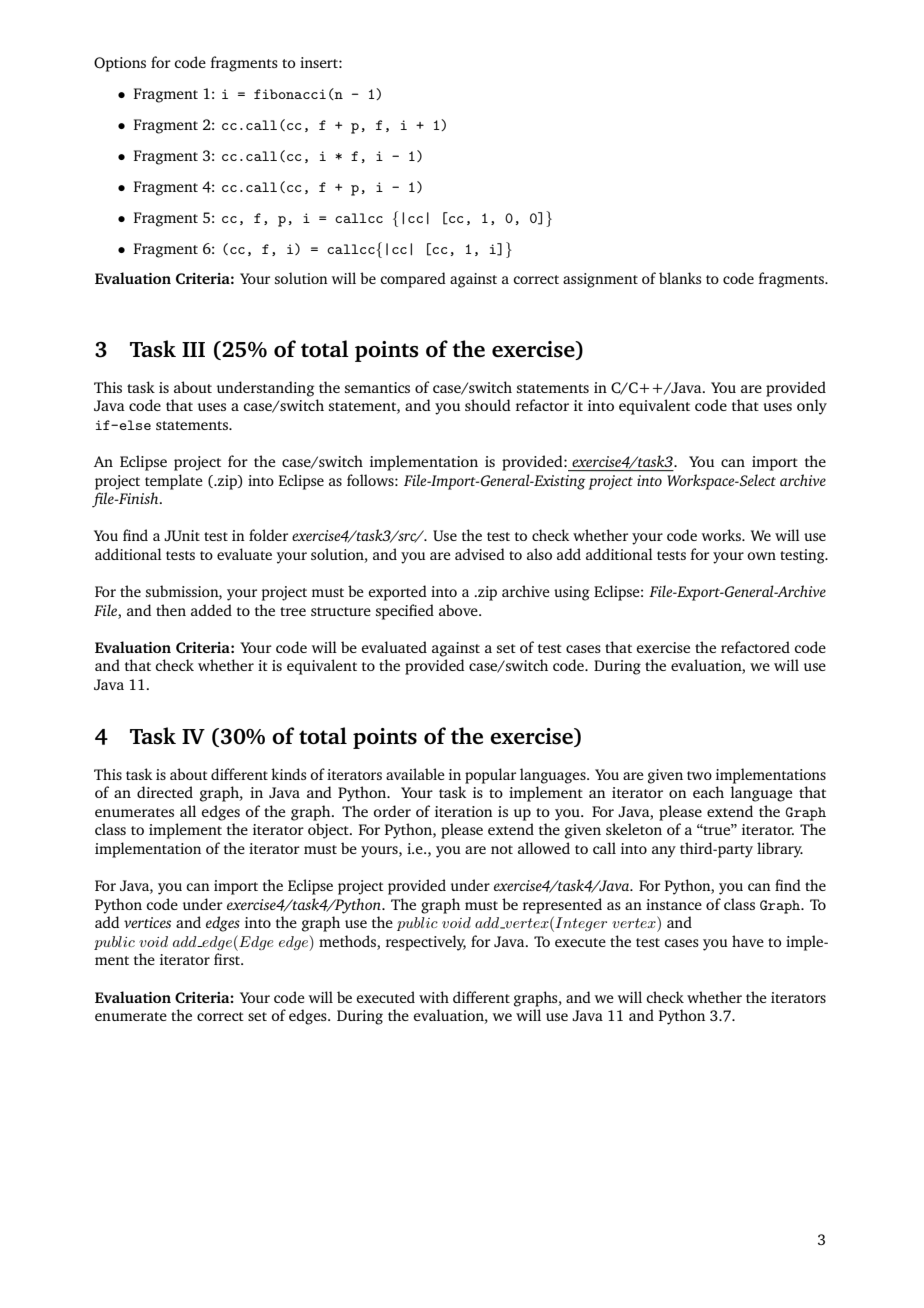  I want to click on blanks, so click(680, 278).
